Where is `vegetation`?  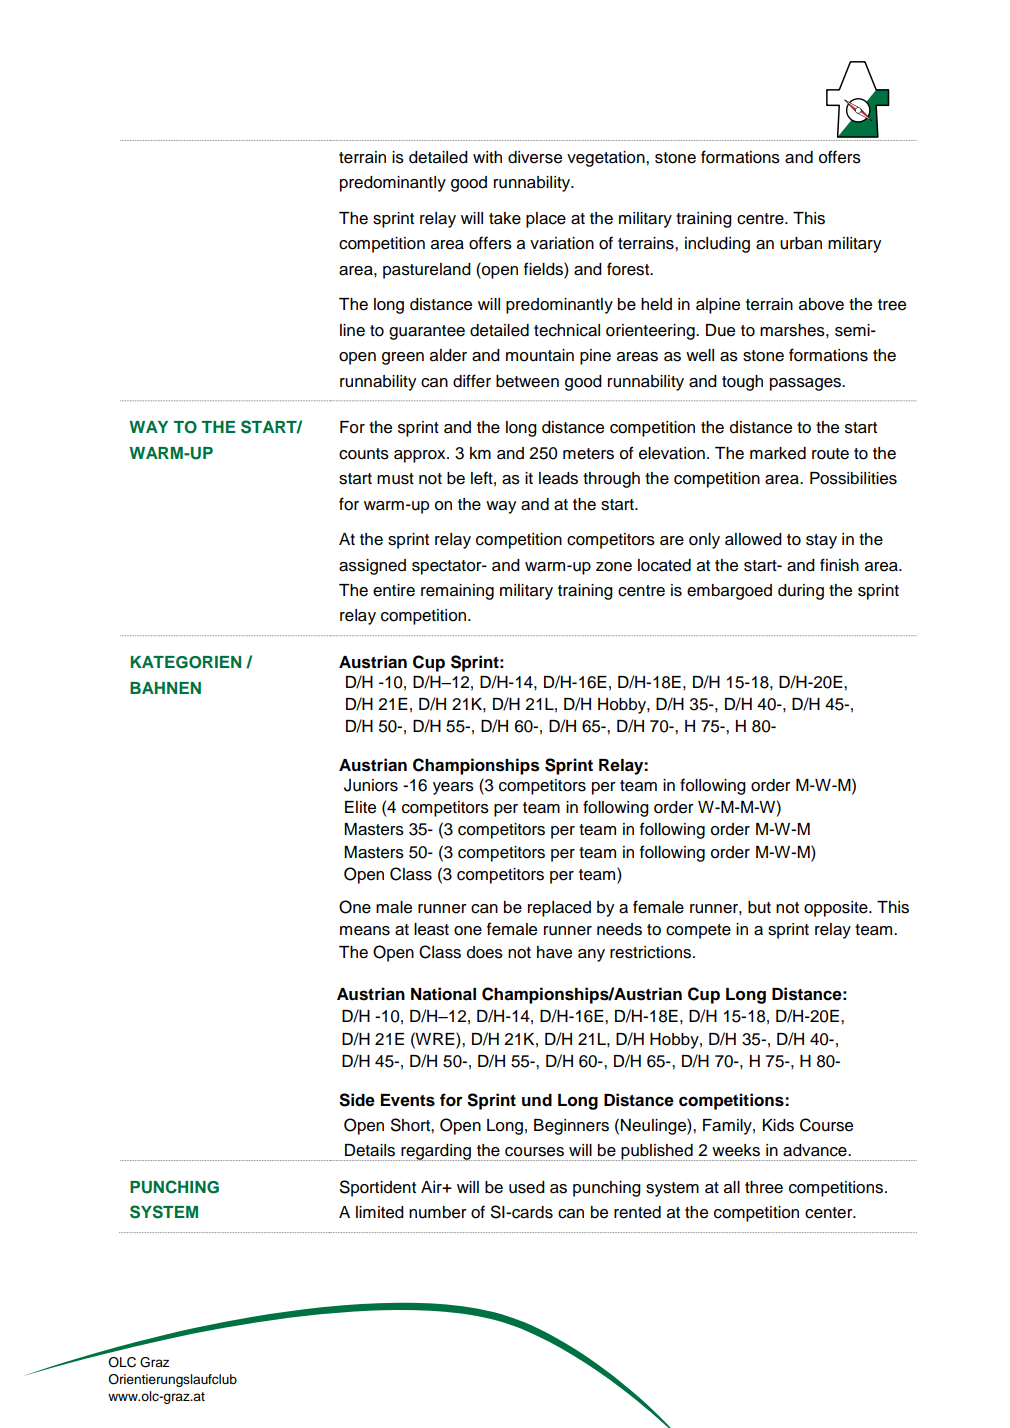 vegetation is located at coordinates (607, 159).
